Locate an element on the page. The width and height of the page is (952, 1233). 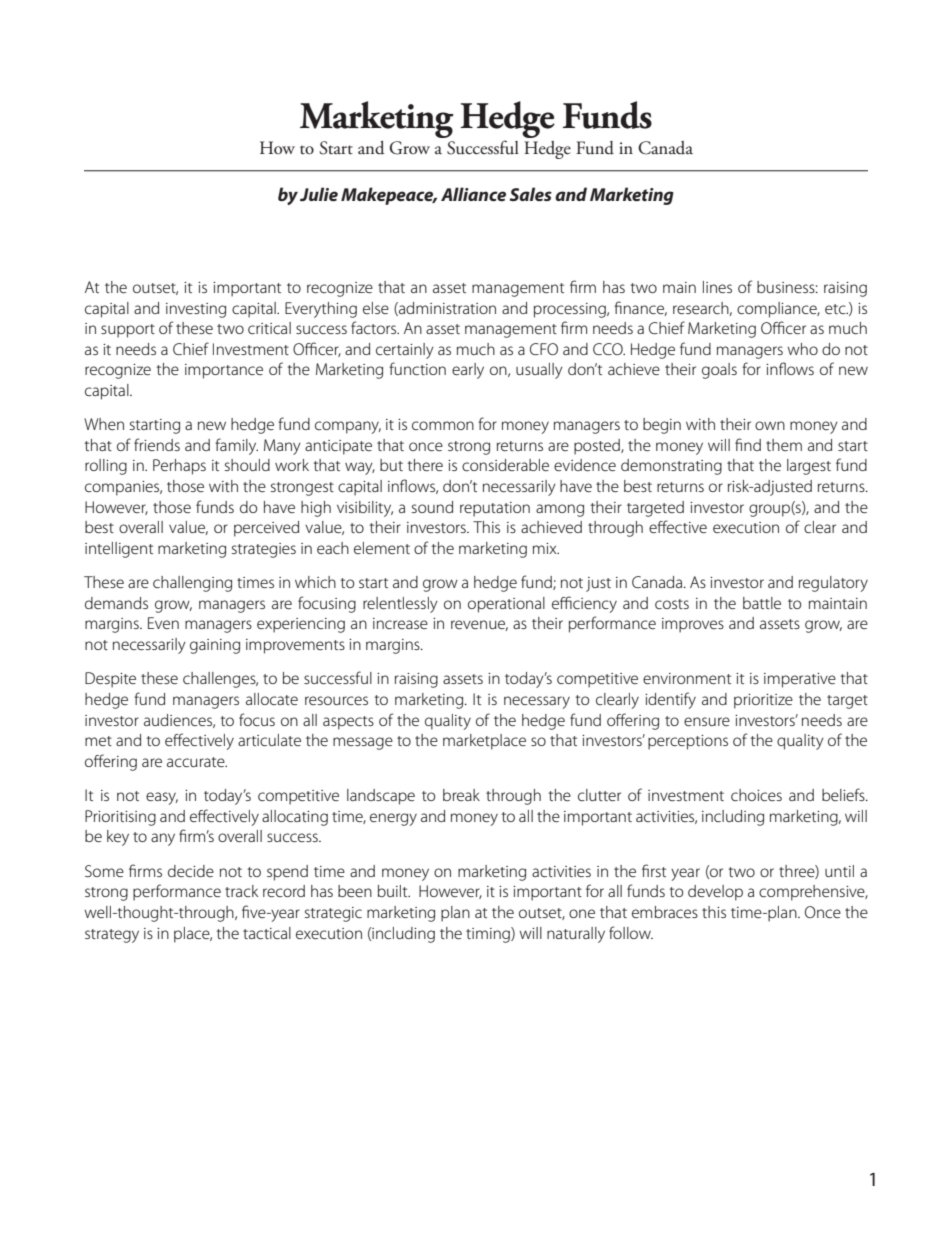
considerable is located at coordinates (505, 465).
